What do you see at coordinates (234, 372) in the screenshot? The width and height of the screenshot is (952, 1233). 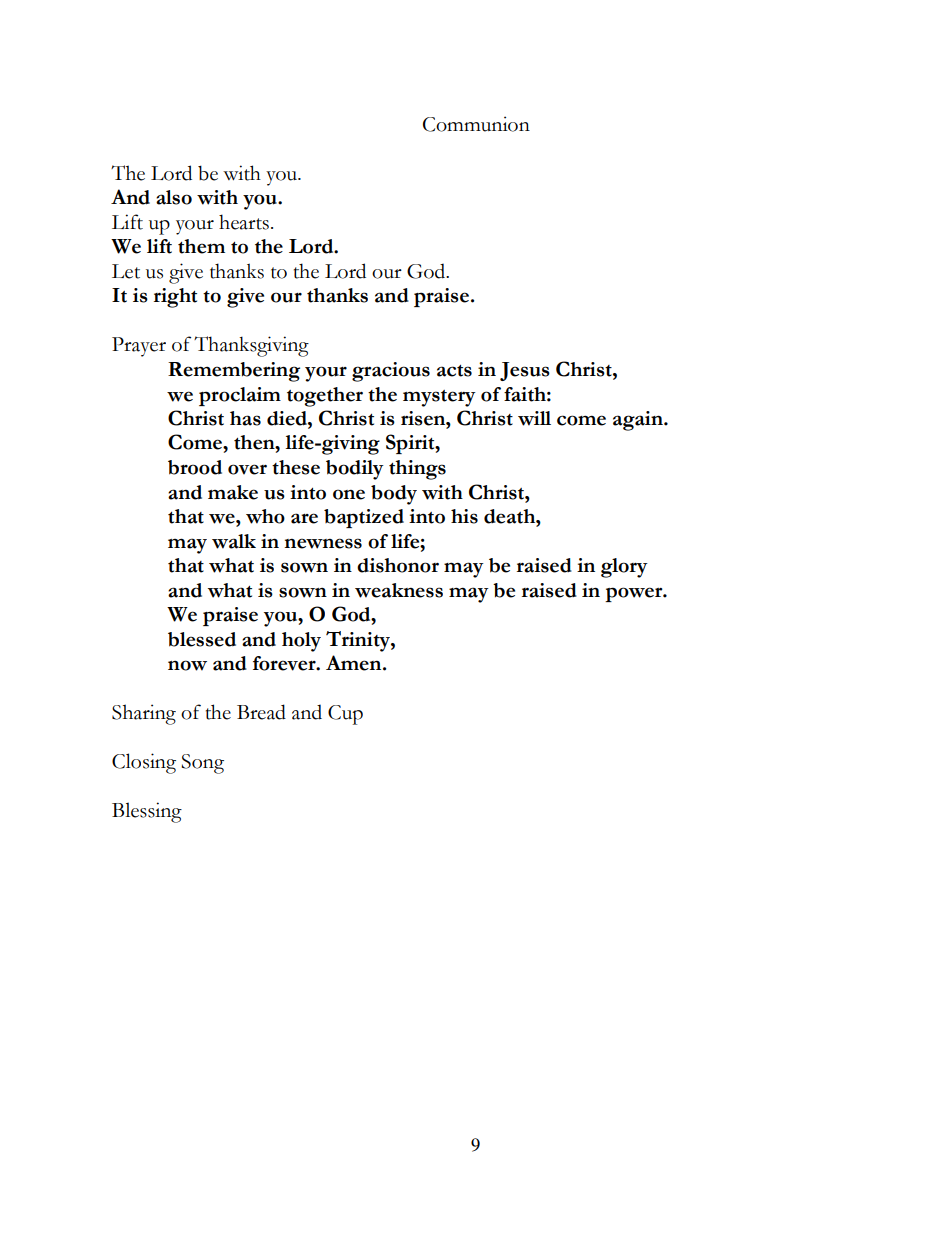 I see `Remembering` at bounding box center [234, 372].
